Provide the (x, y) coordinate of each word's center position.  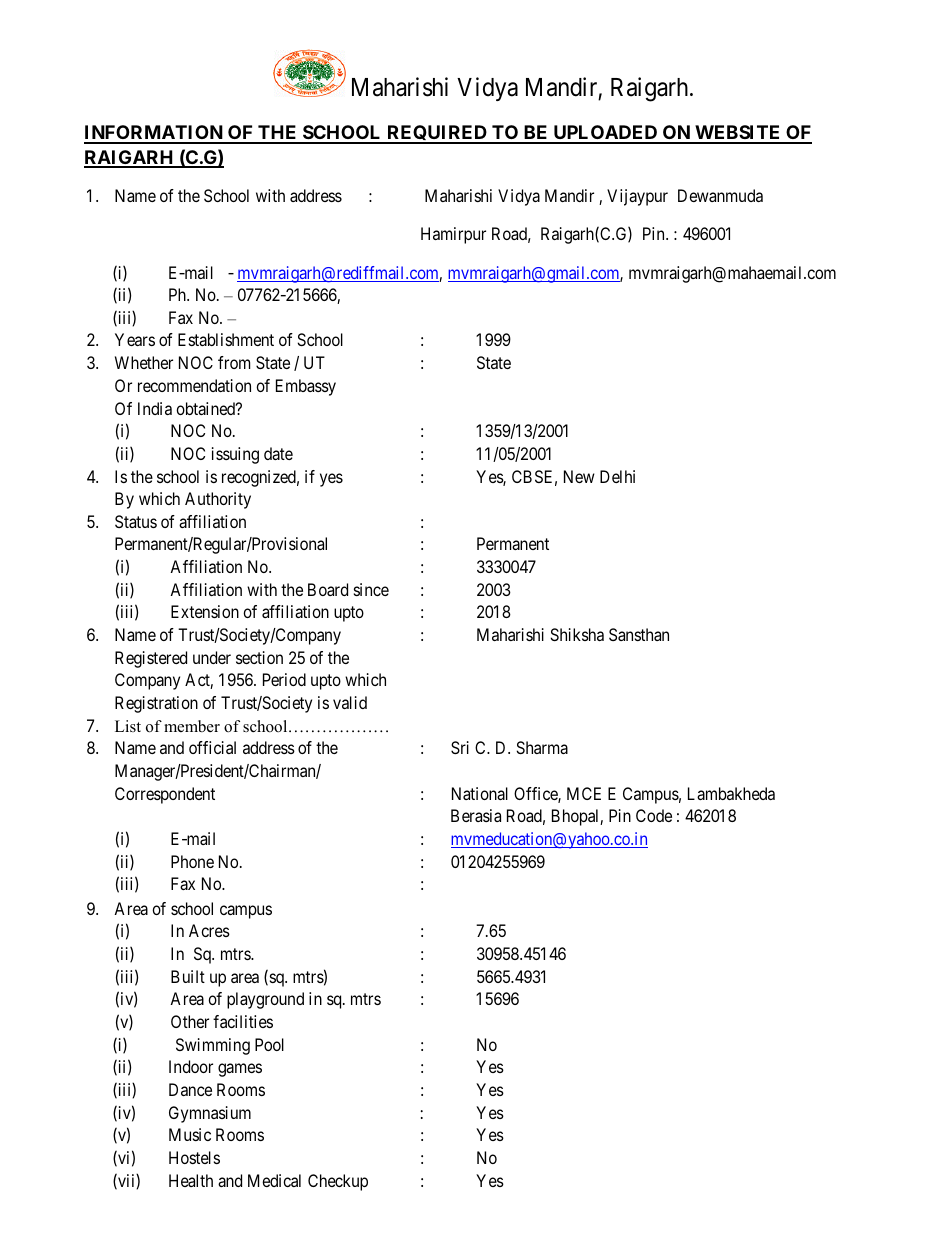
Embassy (306, 387)
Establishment (226, 339)
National (480, 793)
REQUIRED (437, 134)
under (212, 657)
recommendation (194, 385)
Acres (209, 930)
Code (654, 815)
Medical (274, 1180)
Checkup (338, 1182)
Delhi (617, 476)
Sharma (542, 747)
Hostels (194, 1157)
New (579, 476)
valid (350, 702)
